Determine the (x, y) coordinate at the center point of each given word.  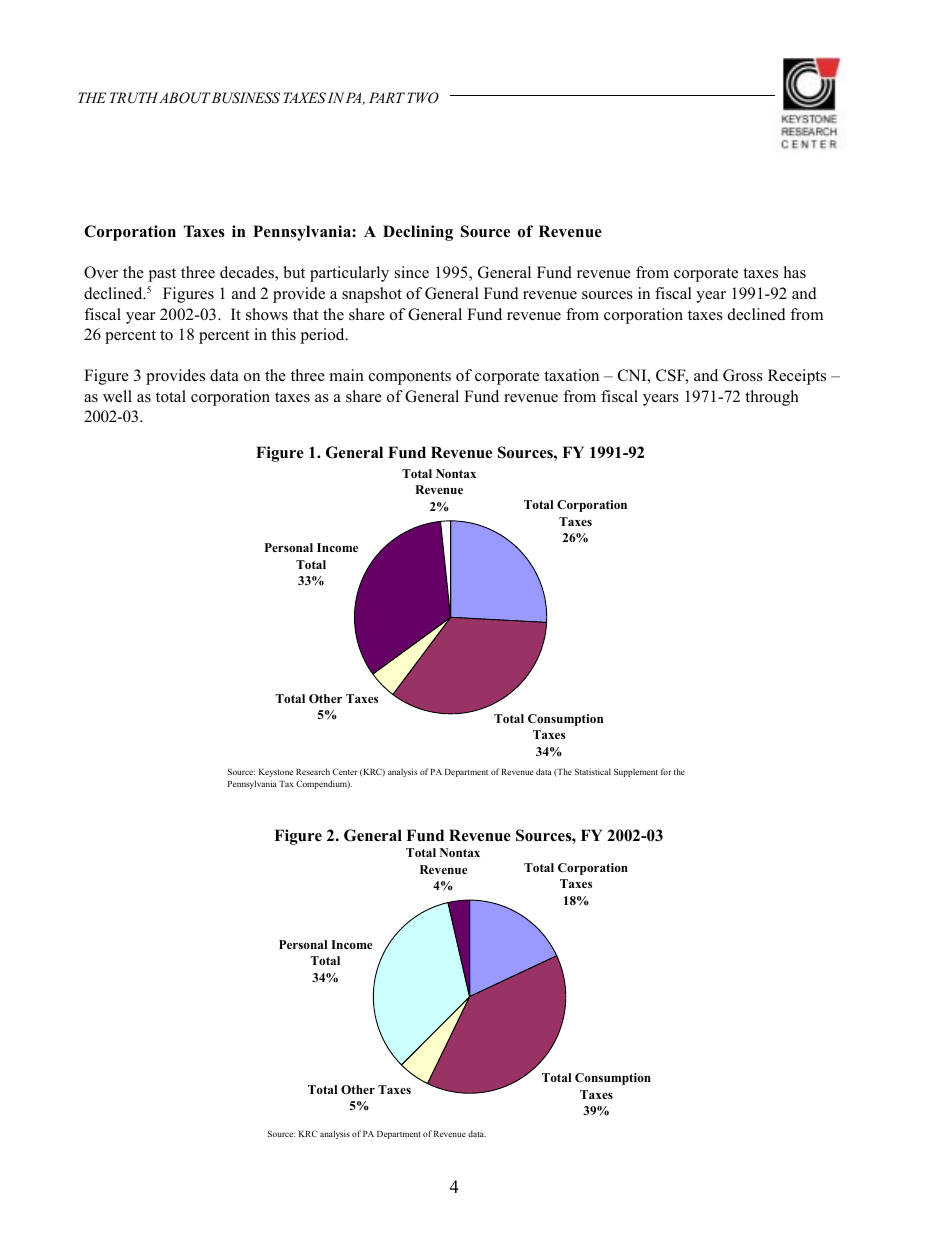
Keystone (276, 773)
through (772, 398)
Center (345, 771)
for (666, 771)
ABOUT (185, 98)
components (410, 378)
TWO (423, 98)
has (795, 272)
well (117, 396)
